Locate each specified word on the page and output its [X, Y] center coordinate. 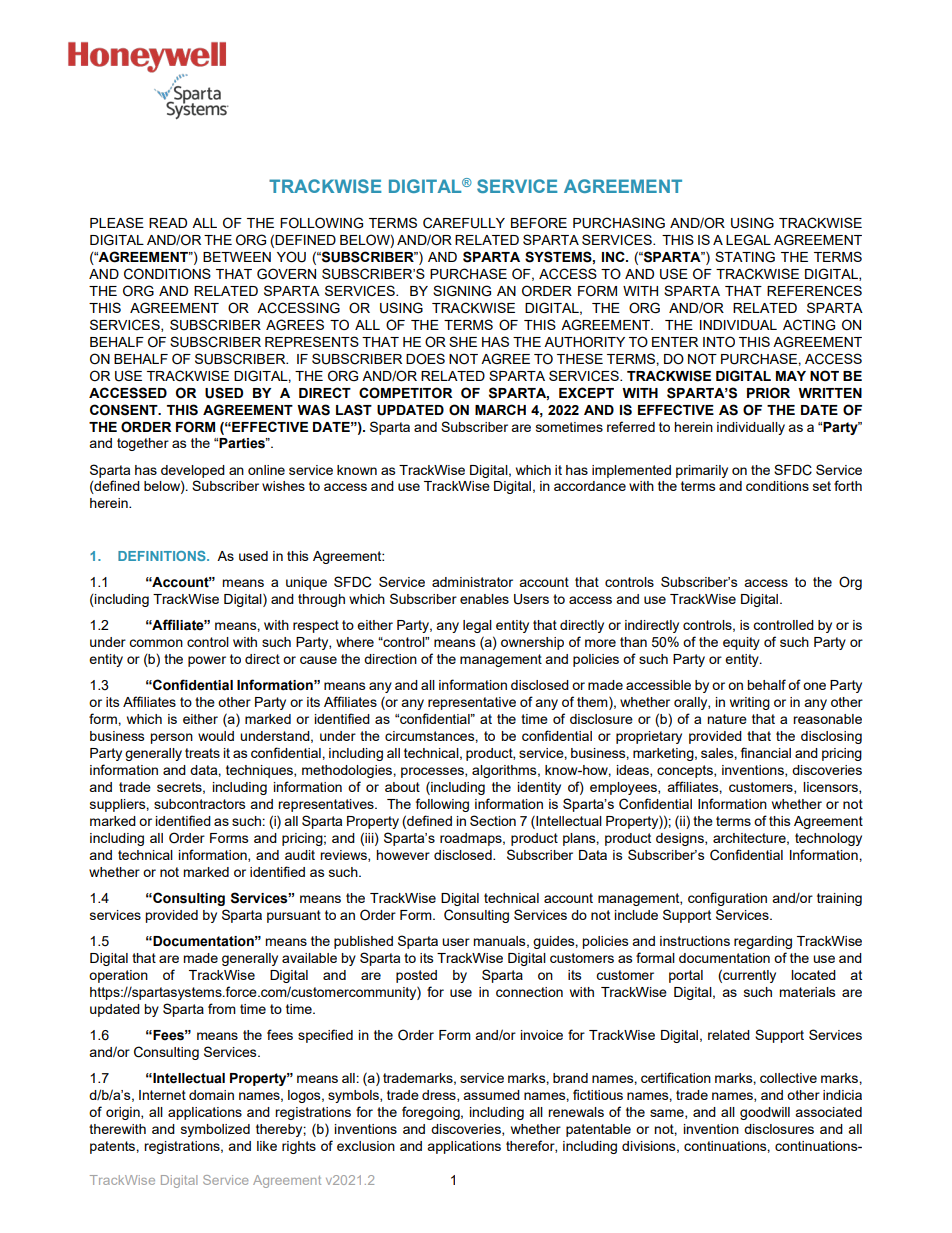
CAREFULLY [464, 223]
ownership [532, 643]
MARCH [500, 409]
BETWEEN [237, 257]
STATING [745, 257]
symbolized [215, 1130]
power [207, 661]
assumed [491, 1095]
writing [750, 703]
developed [193, 471]
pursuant [294, 916]
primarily [702, 471]
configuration [727, 899]
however [403, 855]
